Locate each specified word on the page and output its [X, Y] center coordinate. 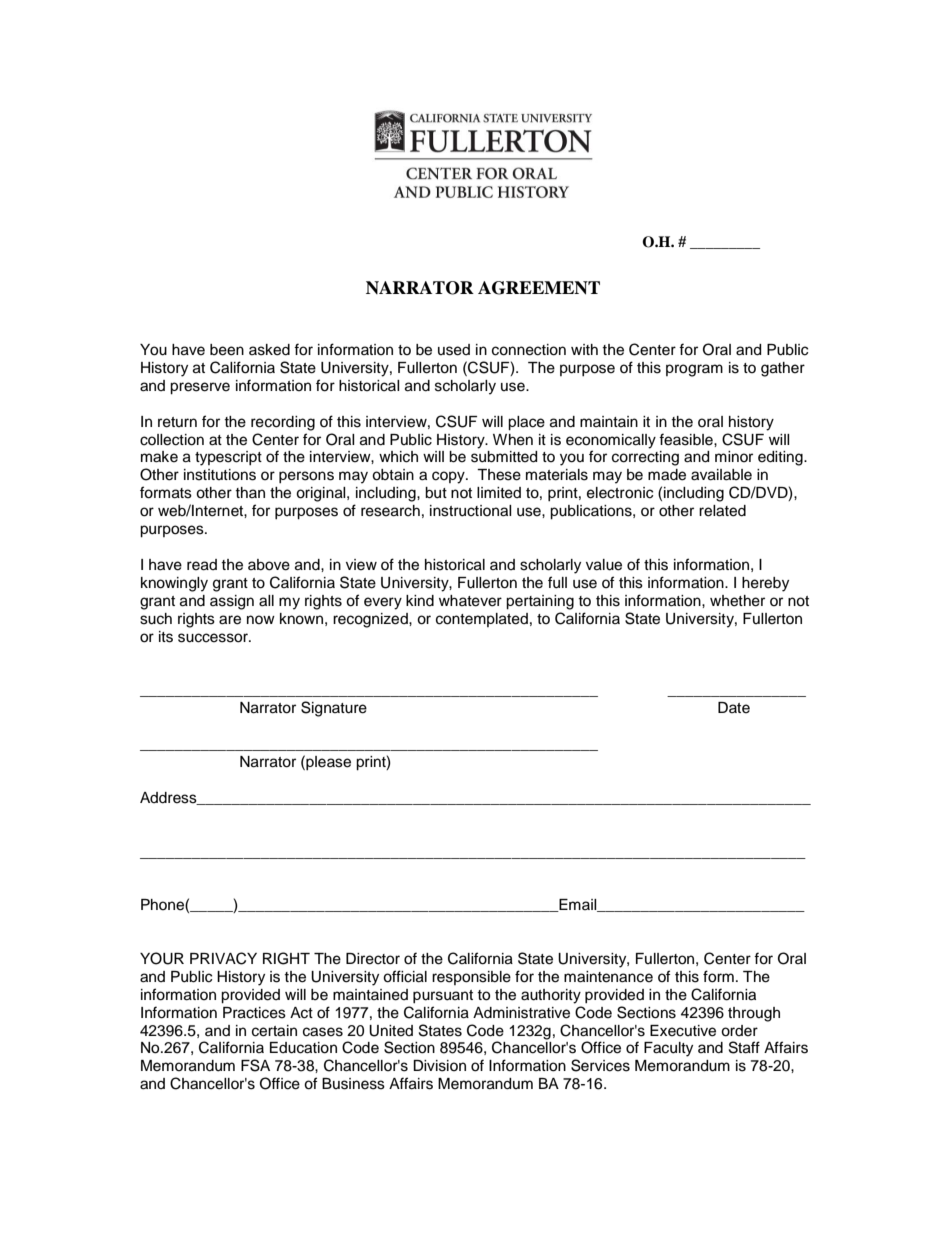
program [694, 370]
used [454, 350]
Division [439, 1066]
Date [734, 708]
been [227, 350]
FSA [255, 1065]
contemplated [482, 620]
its [166, 637]
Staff [744, 1047]
